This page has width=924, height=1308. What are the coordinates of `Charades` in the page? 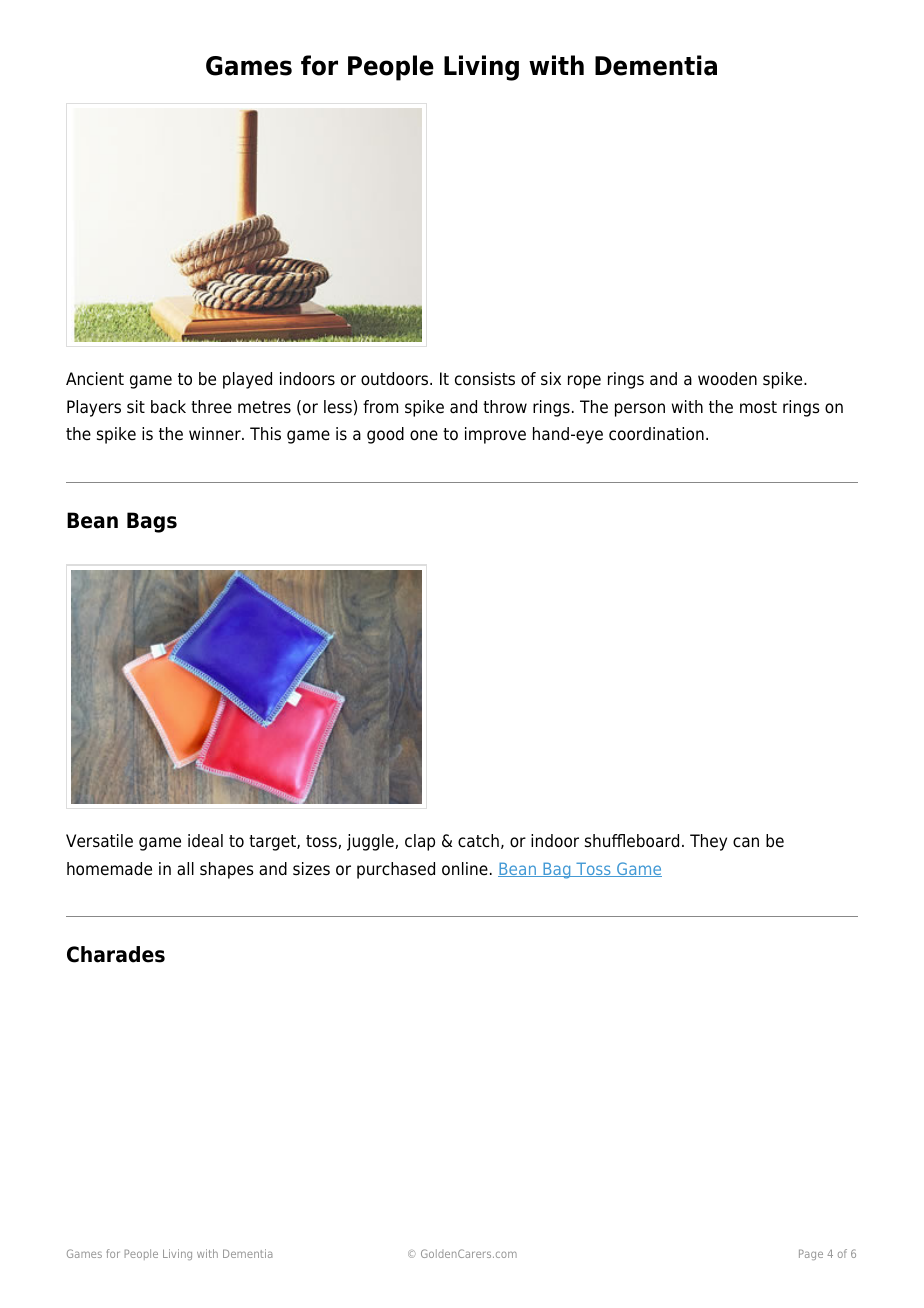 It's located at (116, 954).
